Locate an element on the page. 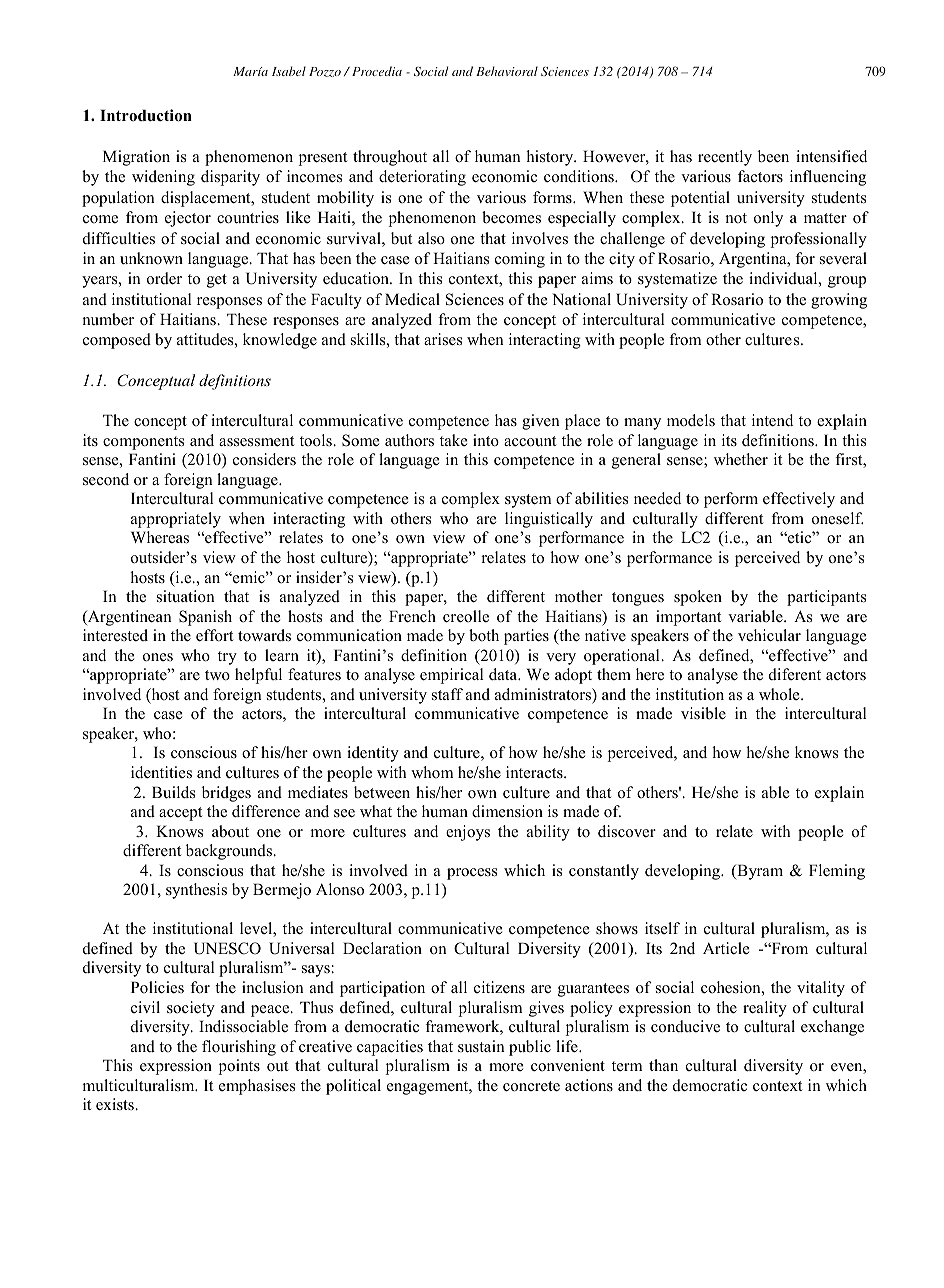 This page has height=1288, width=944. Introduction is located at coordinates (146, 115).
